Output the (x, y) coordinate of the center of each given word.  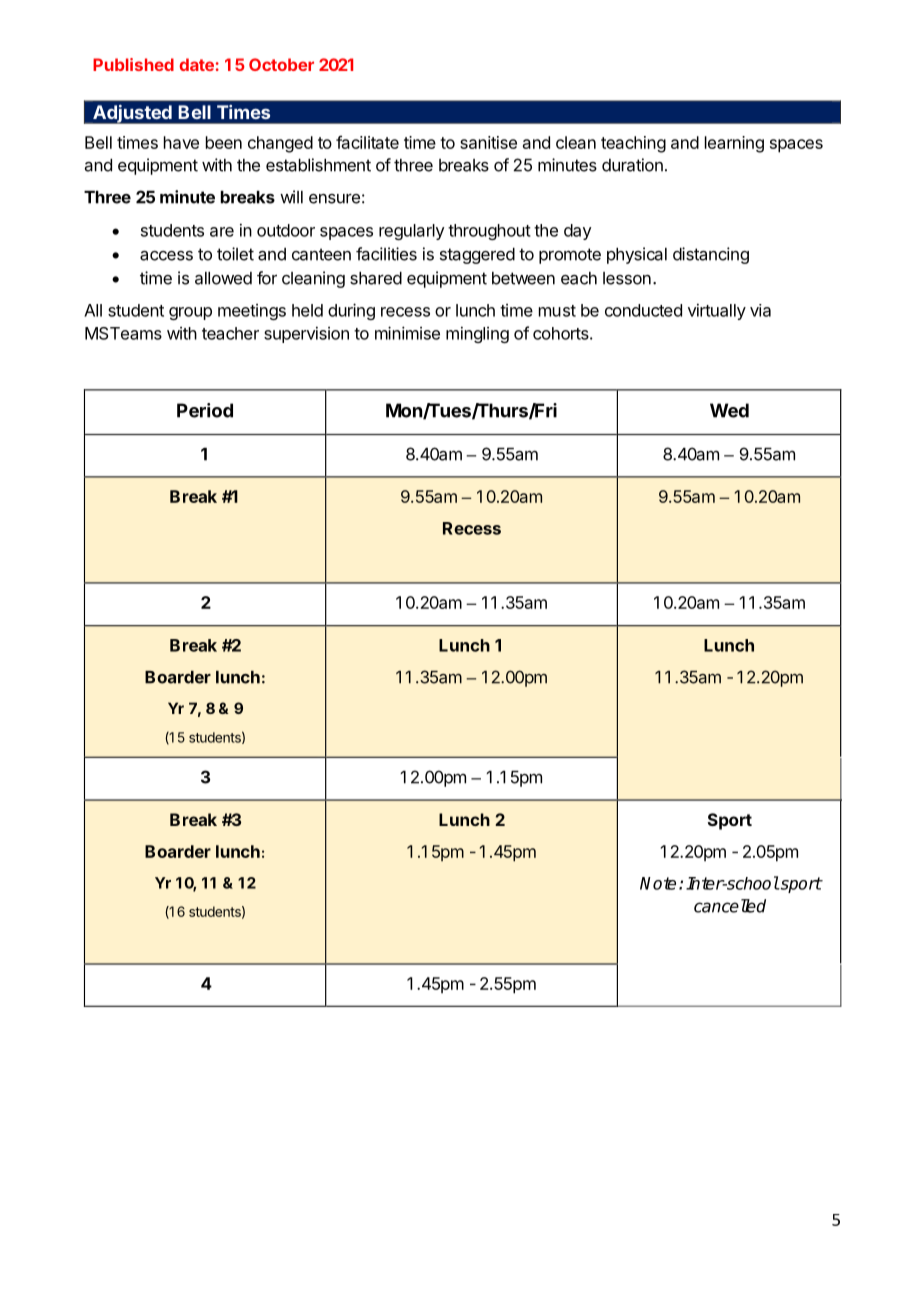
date (196, 64)
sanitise (488, 142)
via (760, 310)
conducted (643, 310)
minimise (407, 333)
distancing (711, 255)
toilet (235, 254)
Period (205, 410)
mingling (477, 334)
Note (658, 883)
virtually (717, 311)
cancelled (730, 906)
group (190, 313)
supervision (306, 334)
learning (734, 144)
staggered (477, 256)
